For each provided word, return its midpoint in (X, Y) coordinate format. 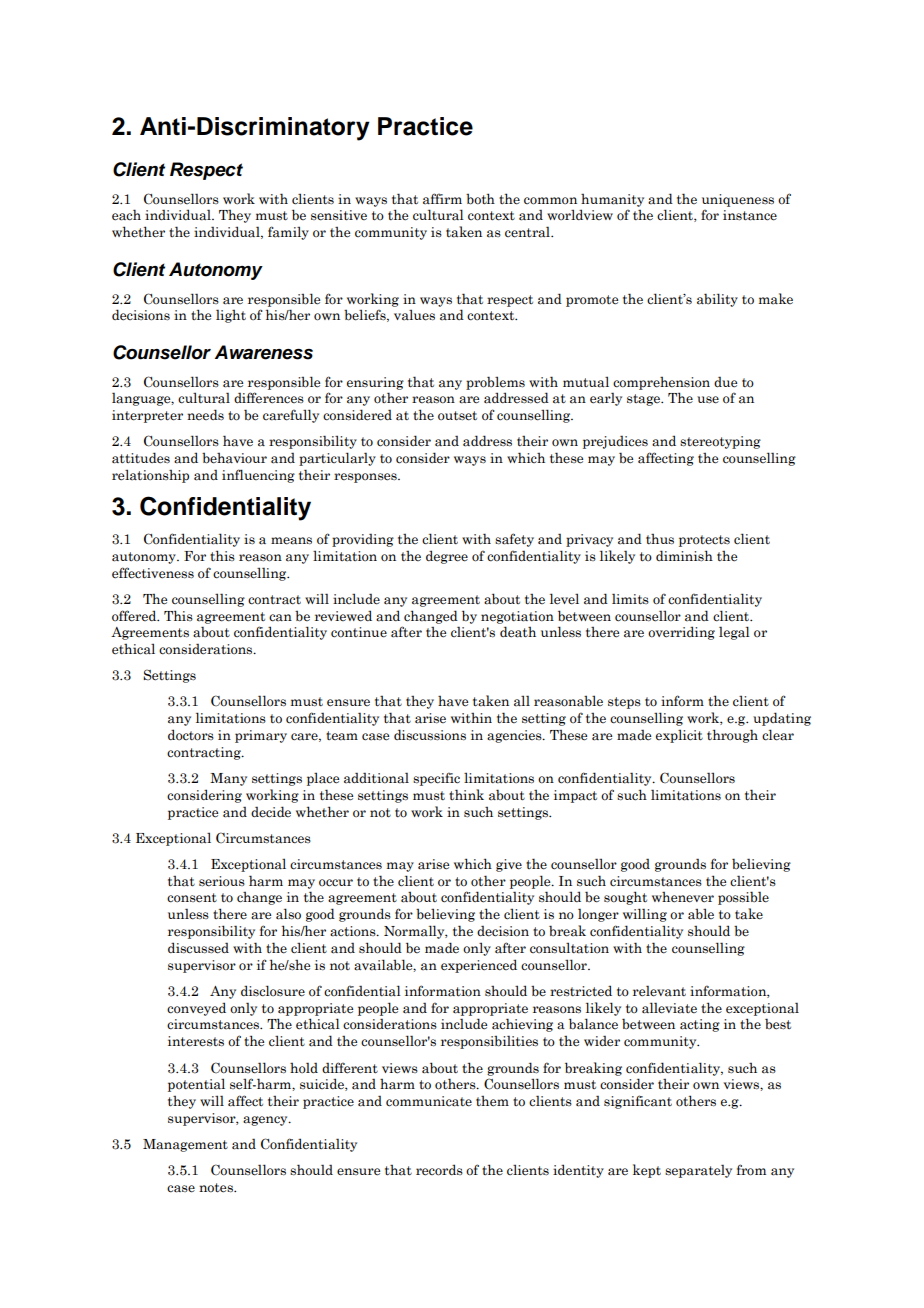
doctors (191, 735)
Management (185, 1145)
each (126, 215)
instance (750, 215)
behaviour (234, 458)
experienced (479, 966)
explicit (679, 736)
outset (457, 416)
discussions (430, 735)
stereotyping (720, 442)
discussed (198, 948)
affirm (442, 198)
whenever (683, 897)
